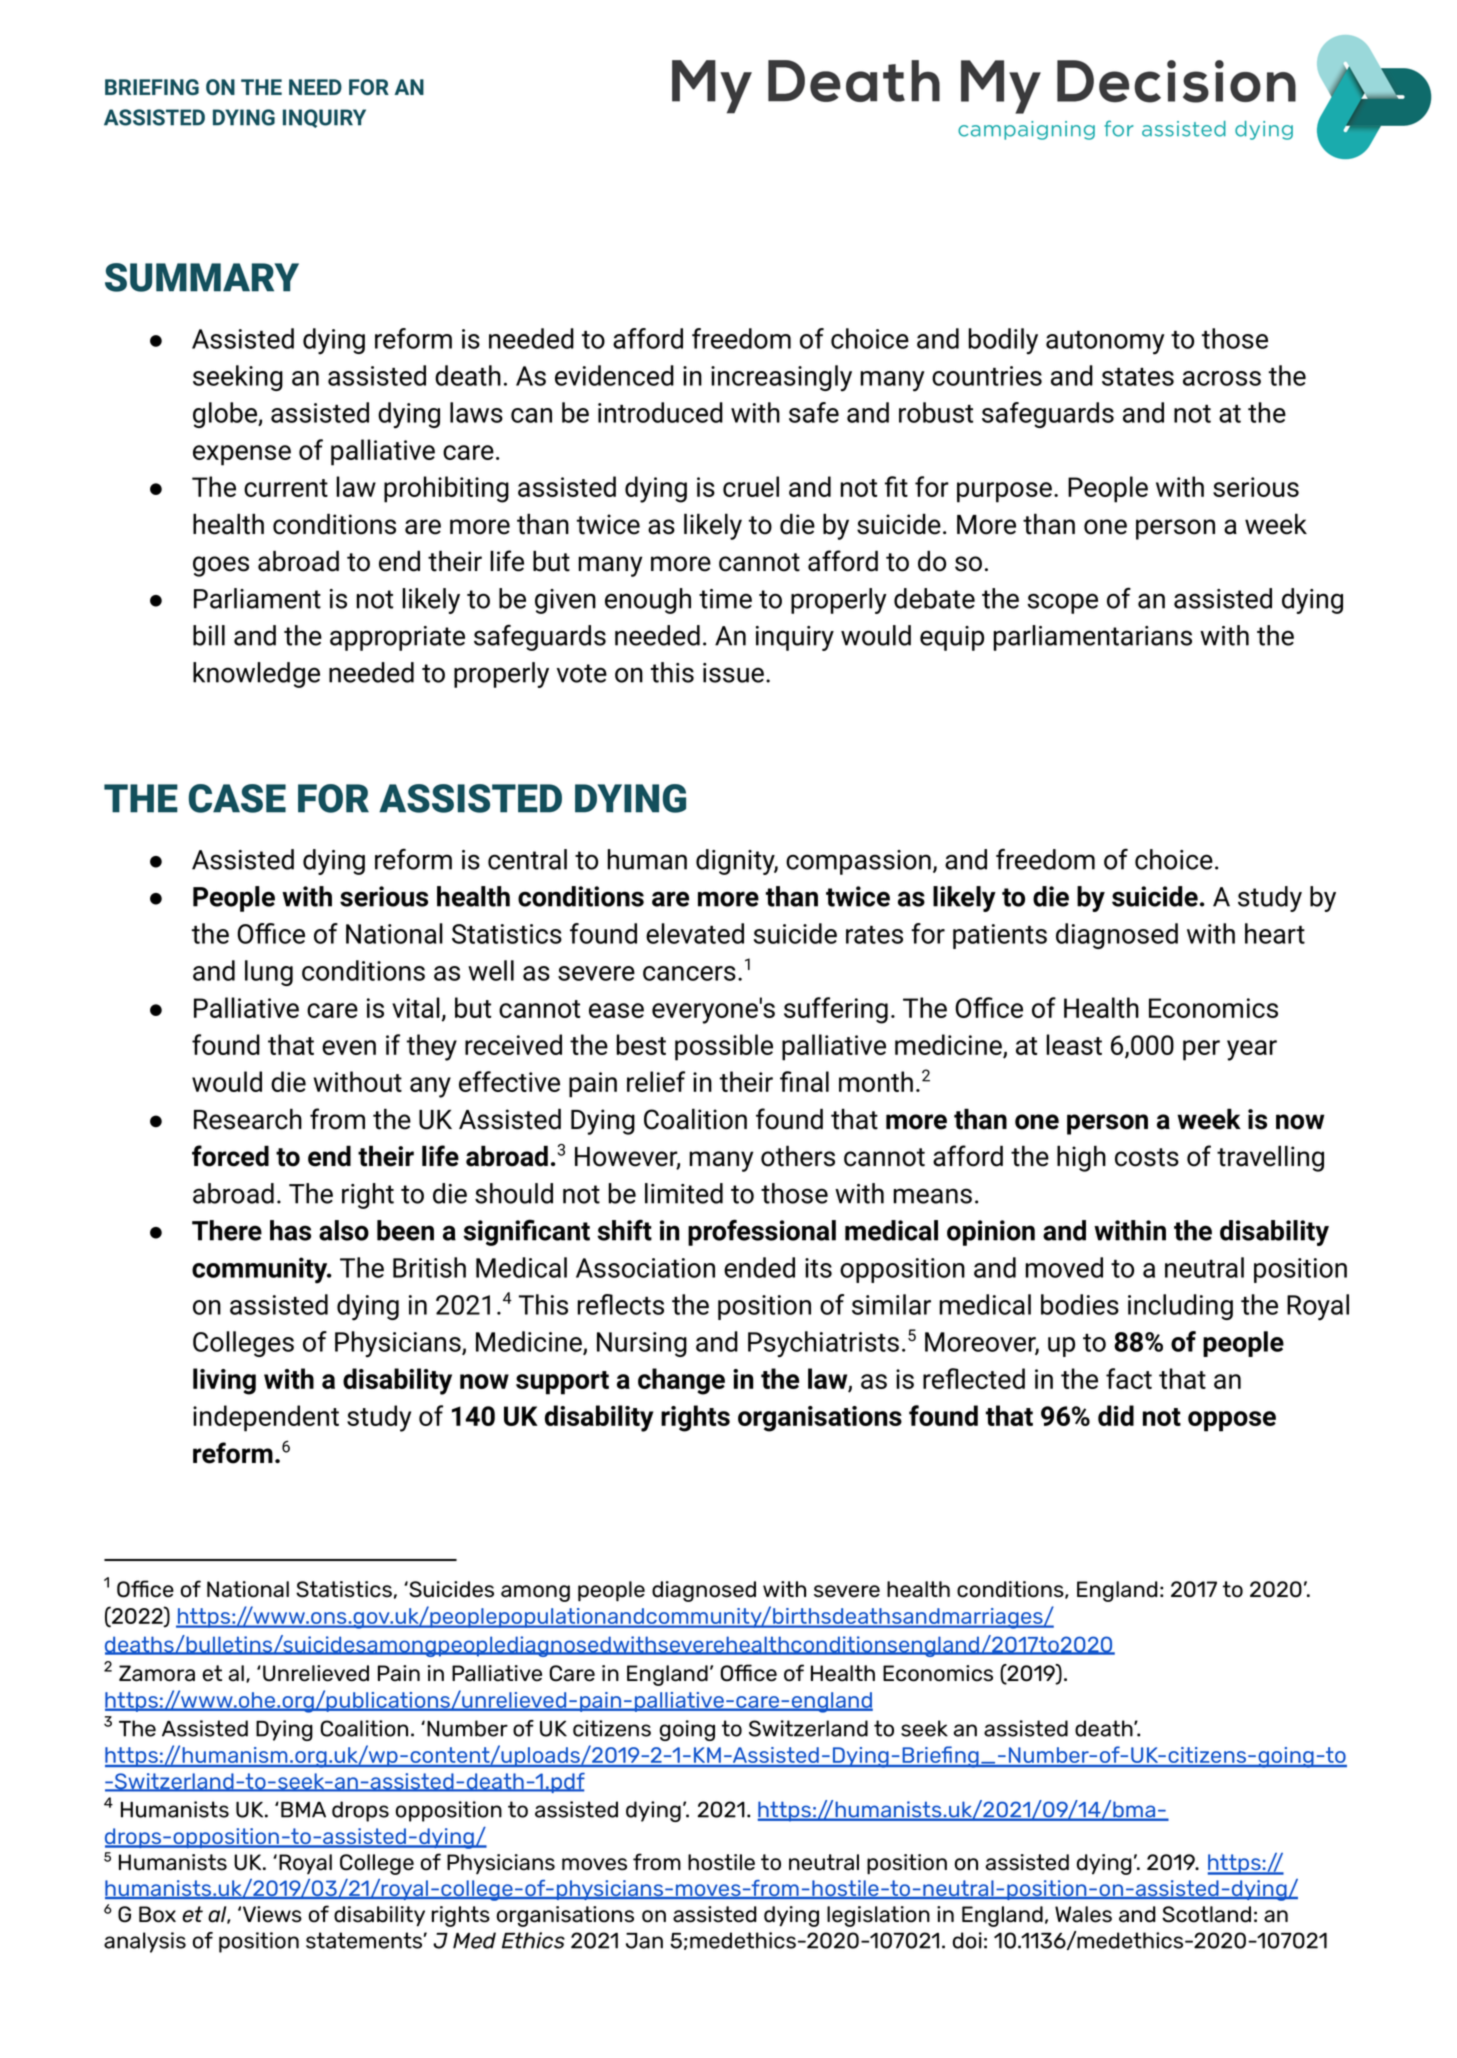 The width and height of the screenshot is (1457, 2058). Describe the element at coordinates (202, 277) in the screenshot. I see `SUMMARY` at that location.
